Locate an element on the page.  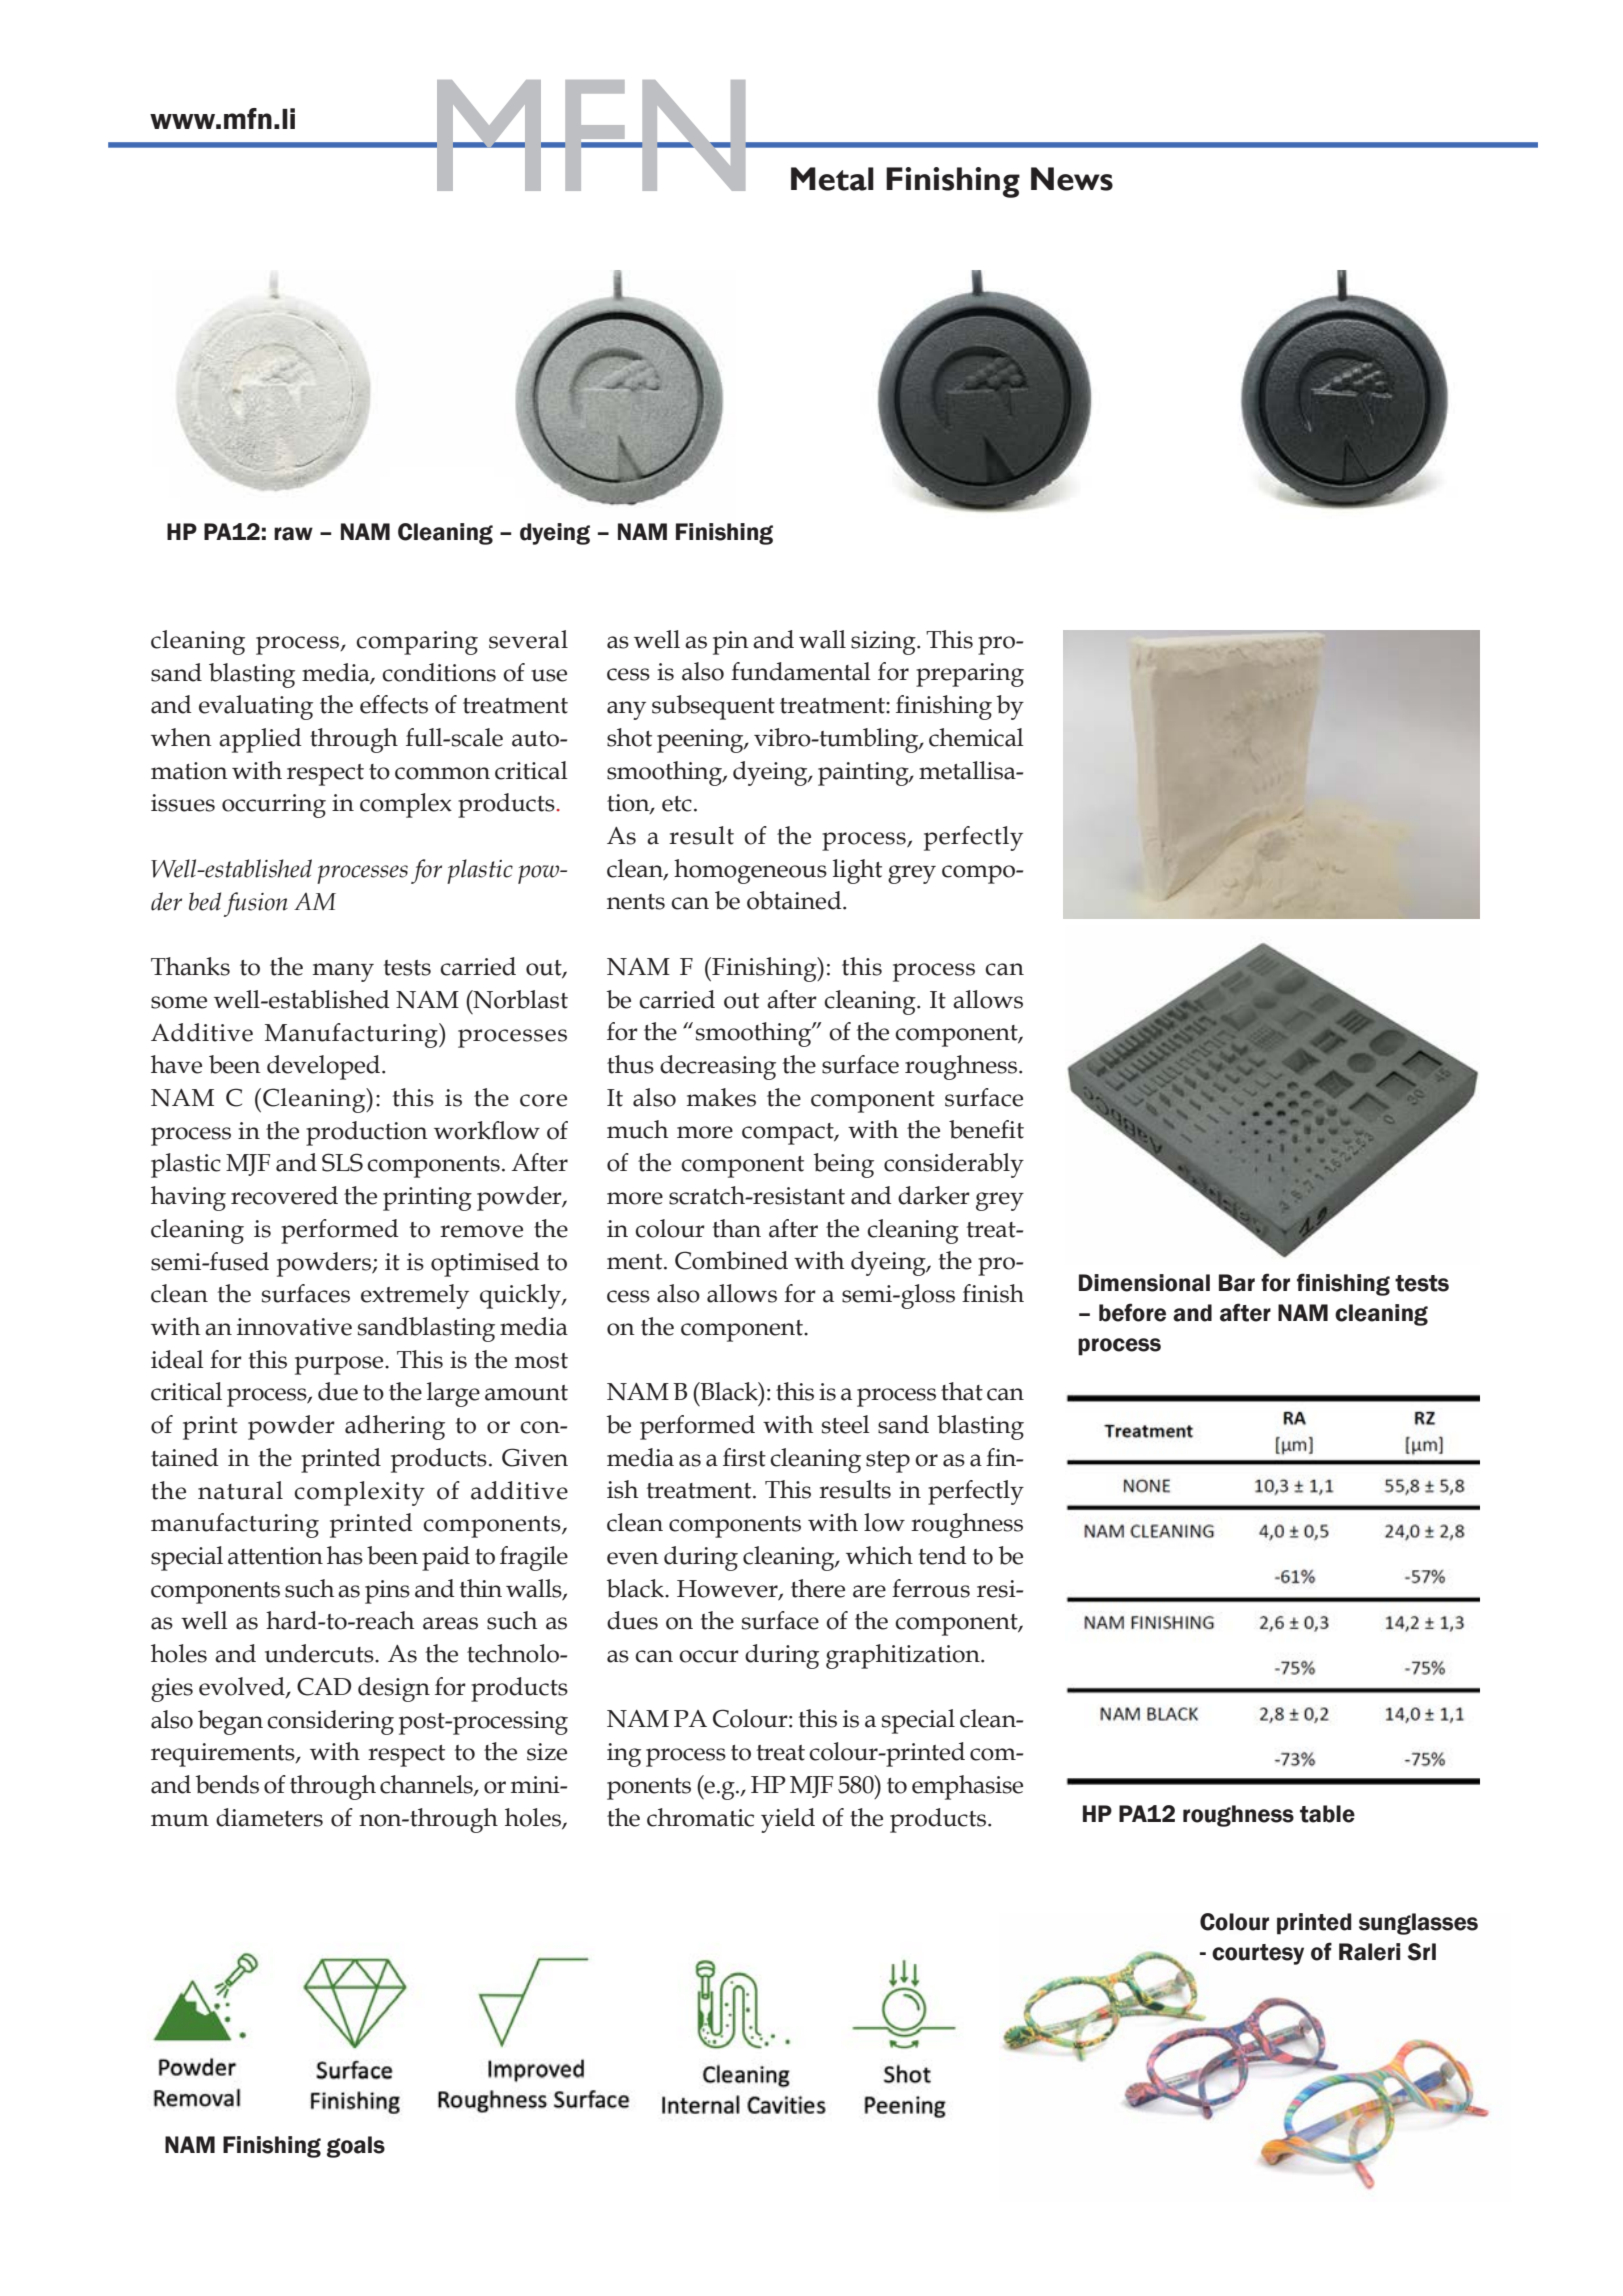
News is located at coordinates (1072, 179).
